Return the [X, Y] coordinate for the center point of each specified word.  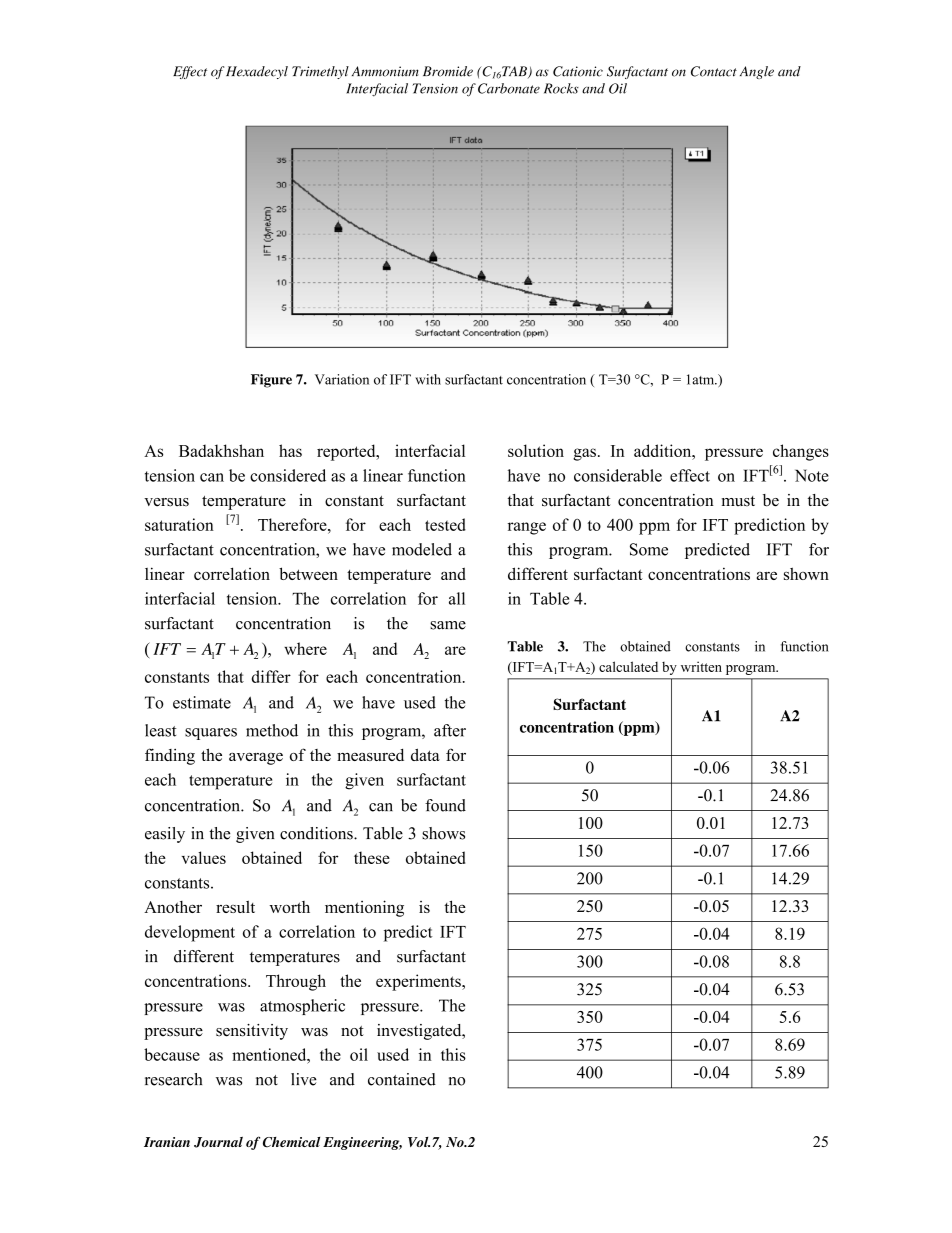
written [701, 666]
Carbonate [509, 88]
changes [801, 452]
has [290, 450]
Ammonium [385, 71]
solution [536, 450]
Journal [218, 1142]
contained [402, 1079]
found [445, 805]
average [256, 759]
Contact [714, 71]
